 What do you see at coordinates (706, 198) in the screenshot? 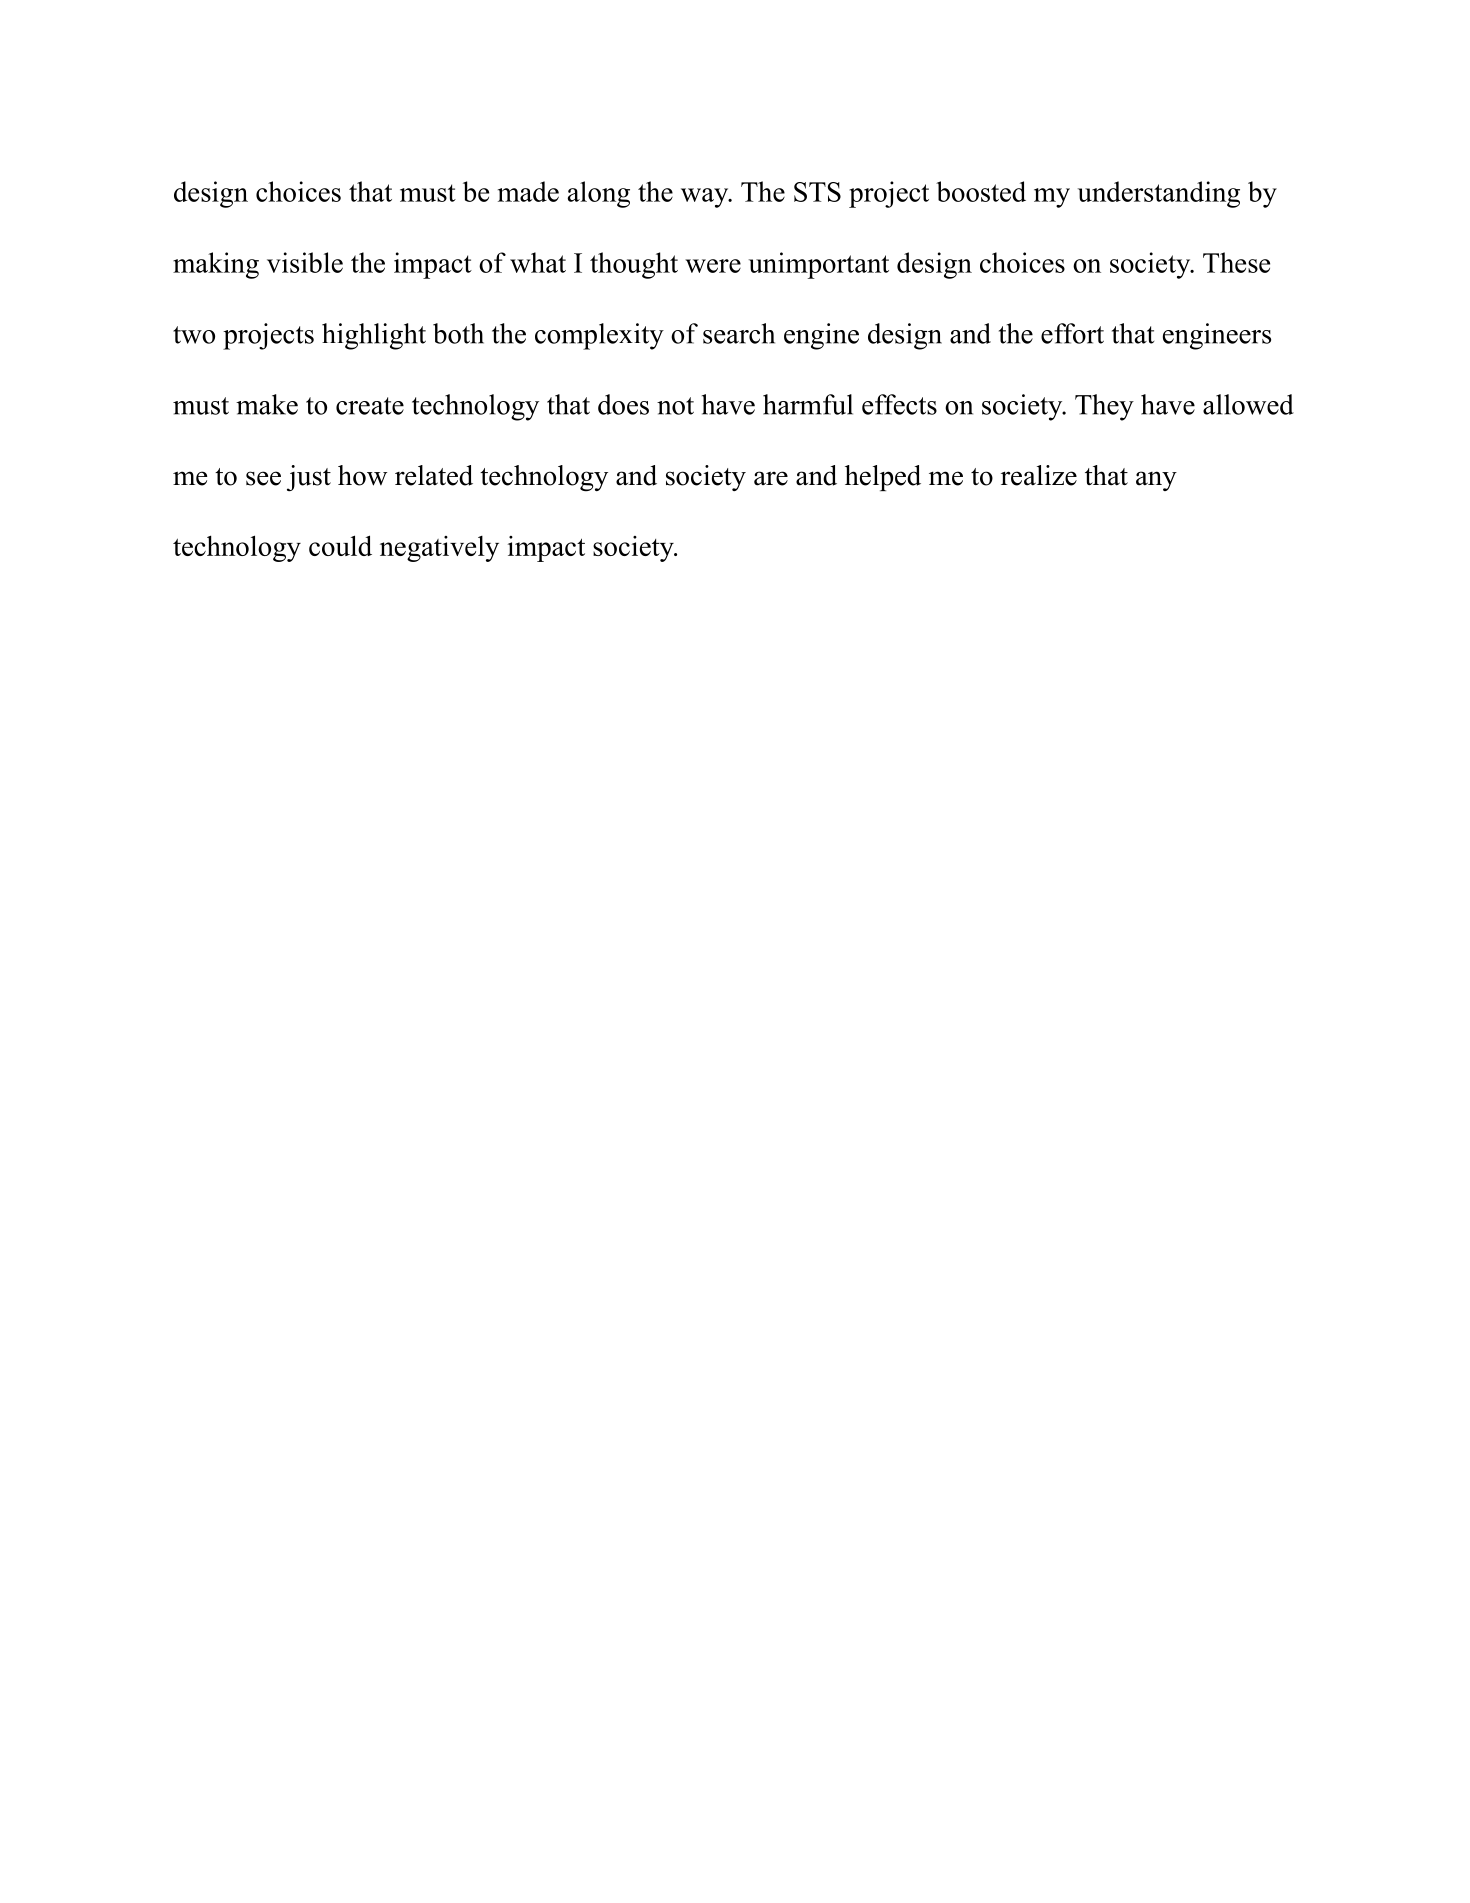
I see `way` at bounding box center [706, 198].
